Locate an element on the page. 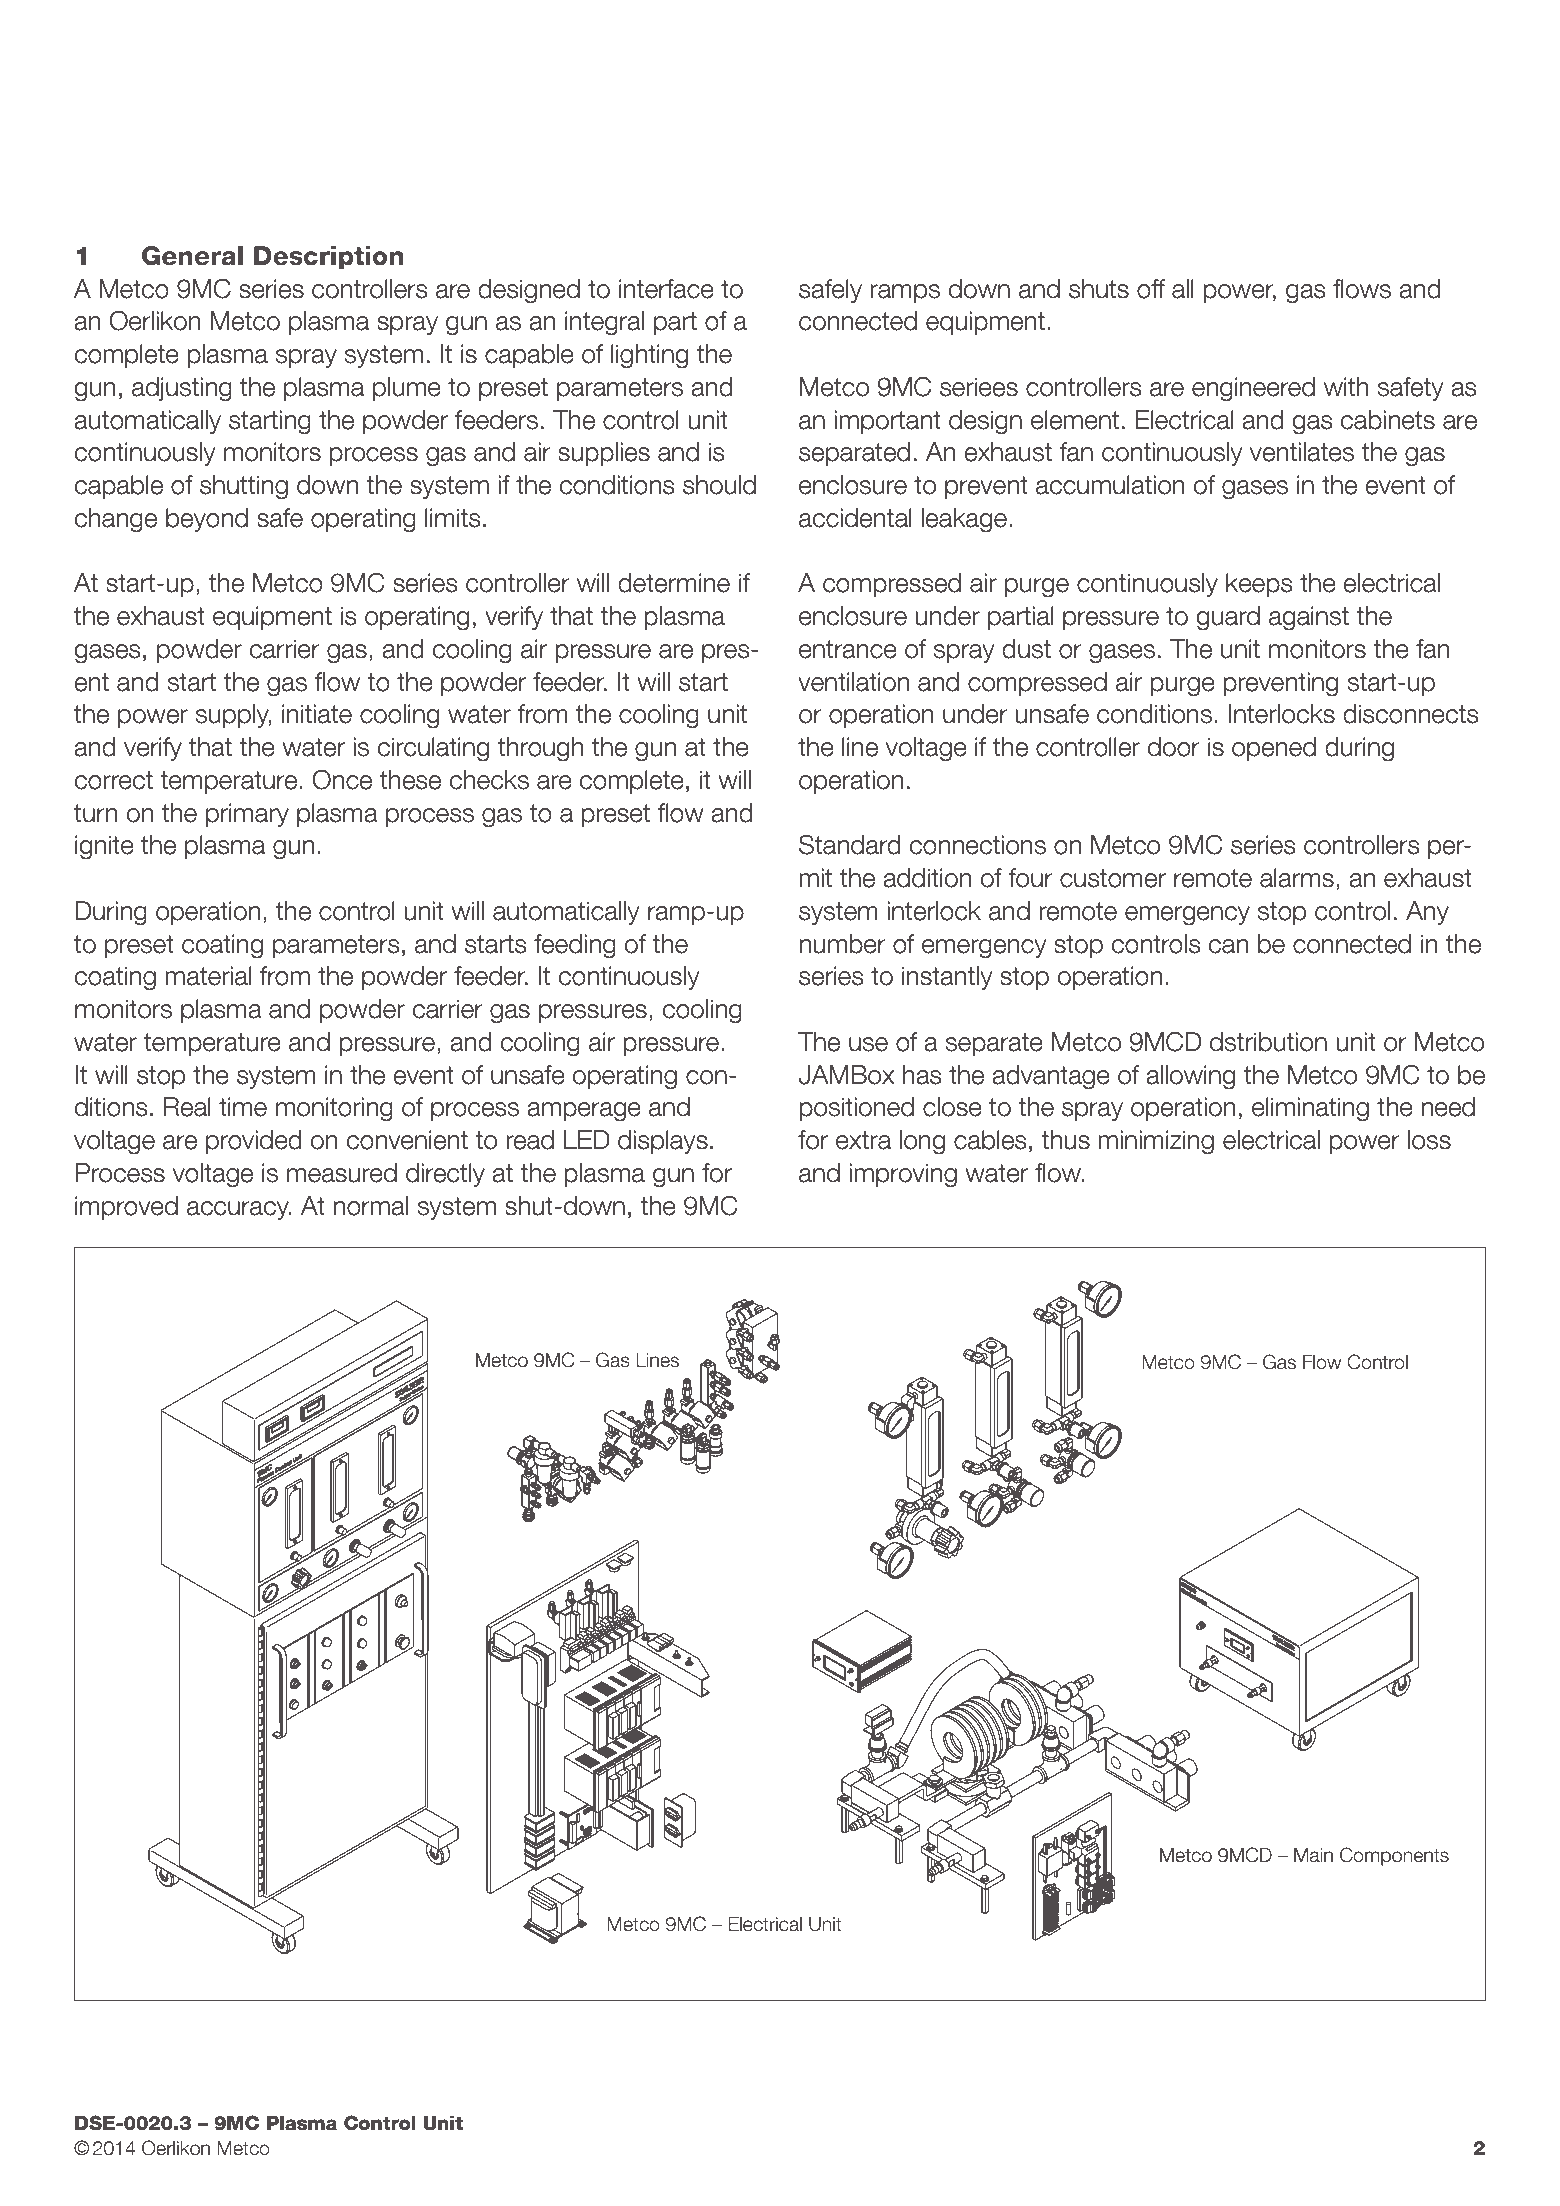 This document has height=2206, width=1560. off is located at coordinates (1151, 289).
